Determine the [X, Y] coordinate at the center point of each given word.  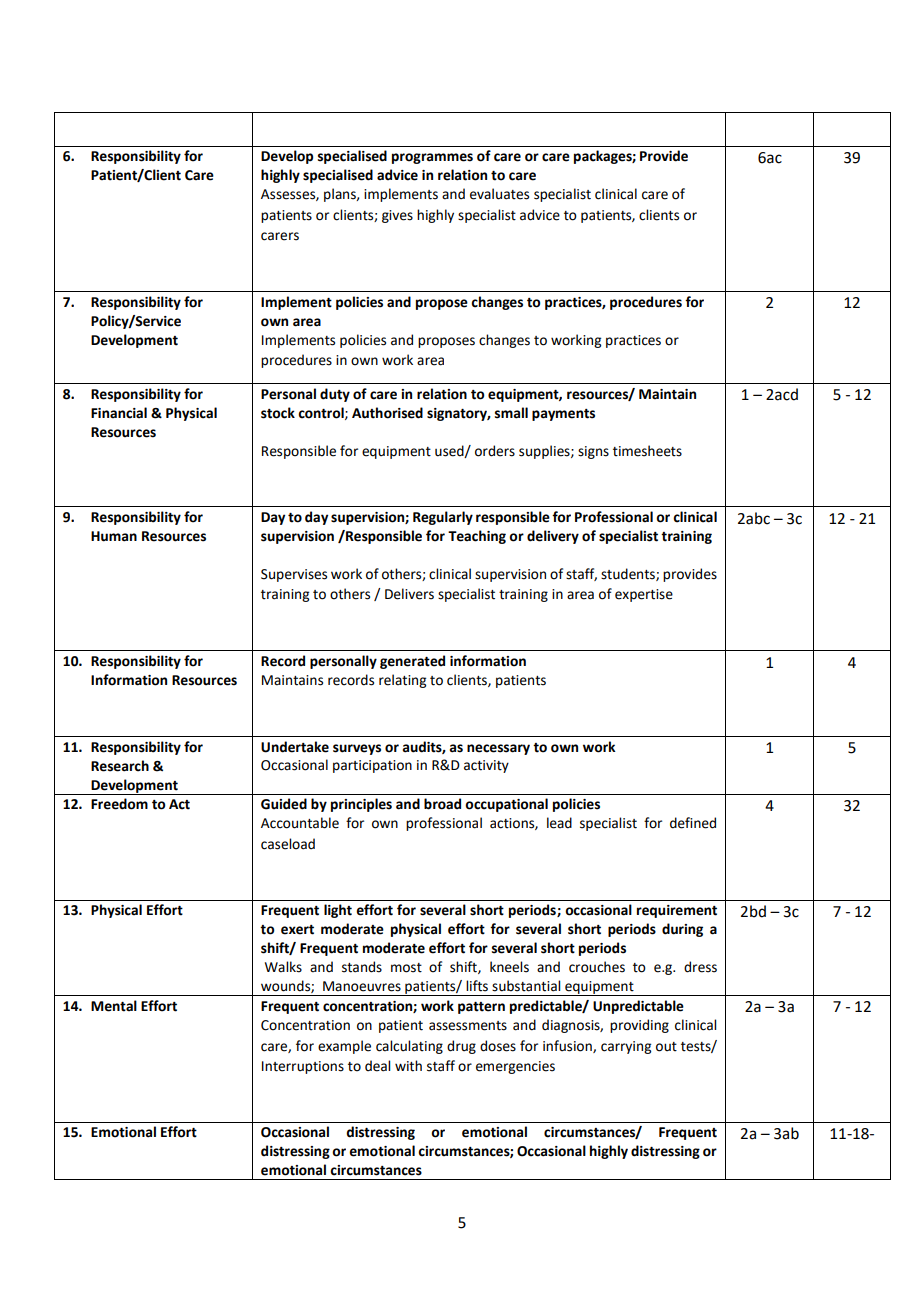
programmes [432, 158]
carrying [626, 1047]
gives [397, 216]
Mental [114, 1006]
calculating [409, 1047]
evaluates [499, 194]
